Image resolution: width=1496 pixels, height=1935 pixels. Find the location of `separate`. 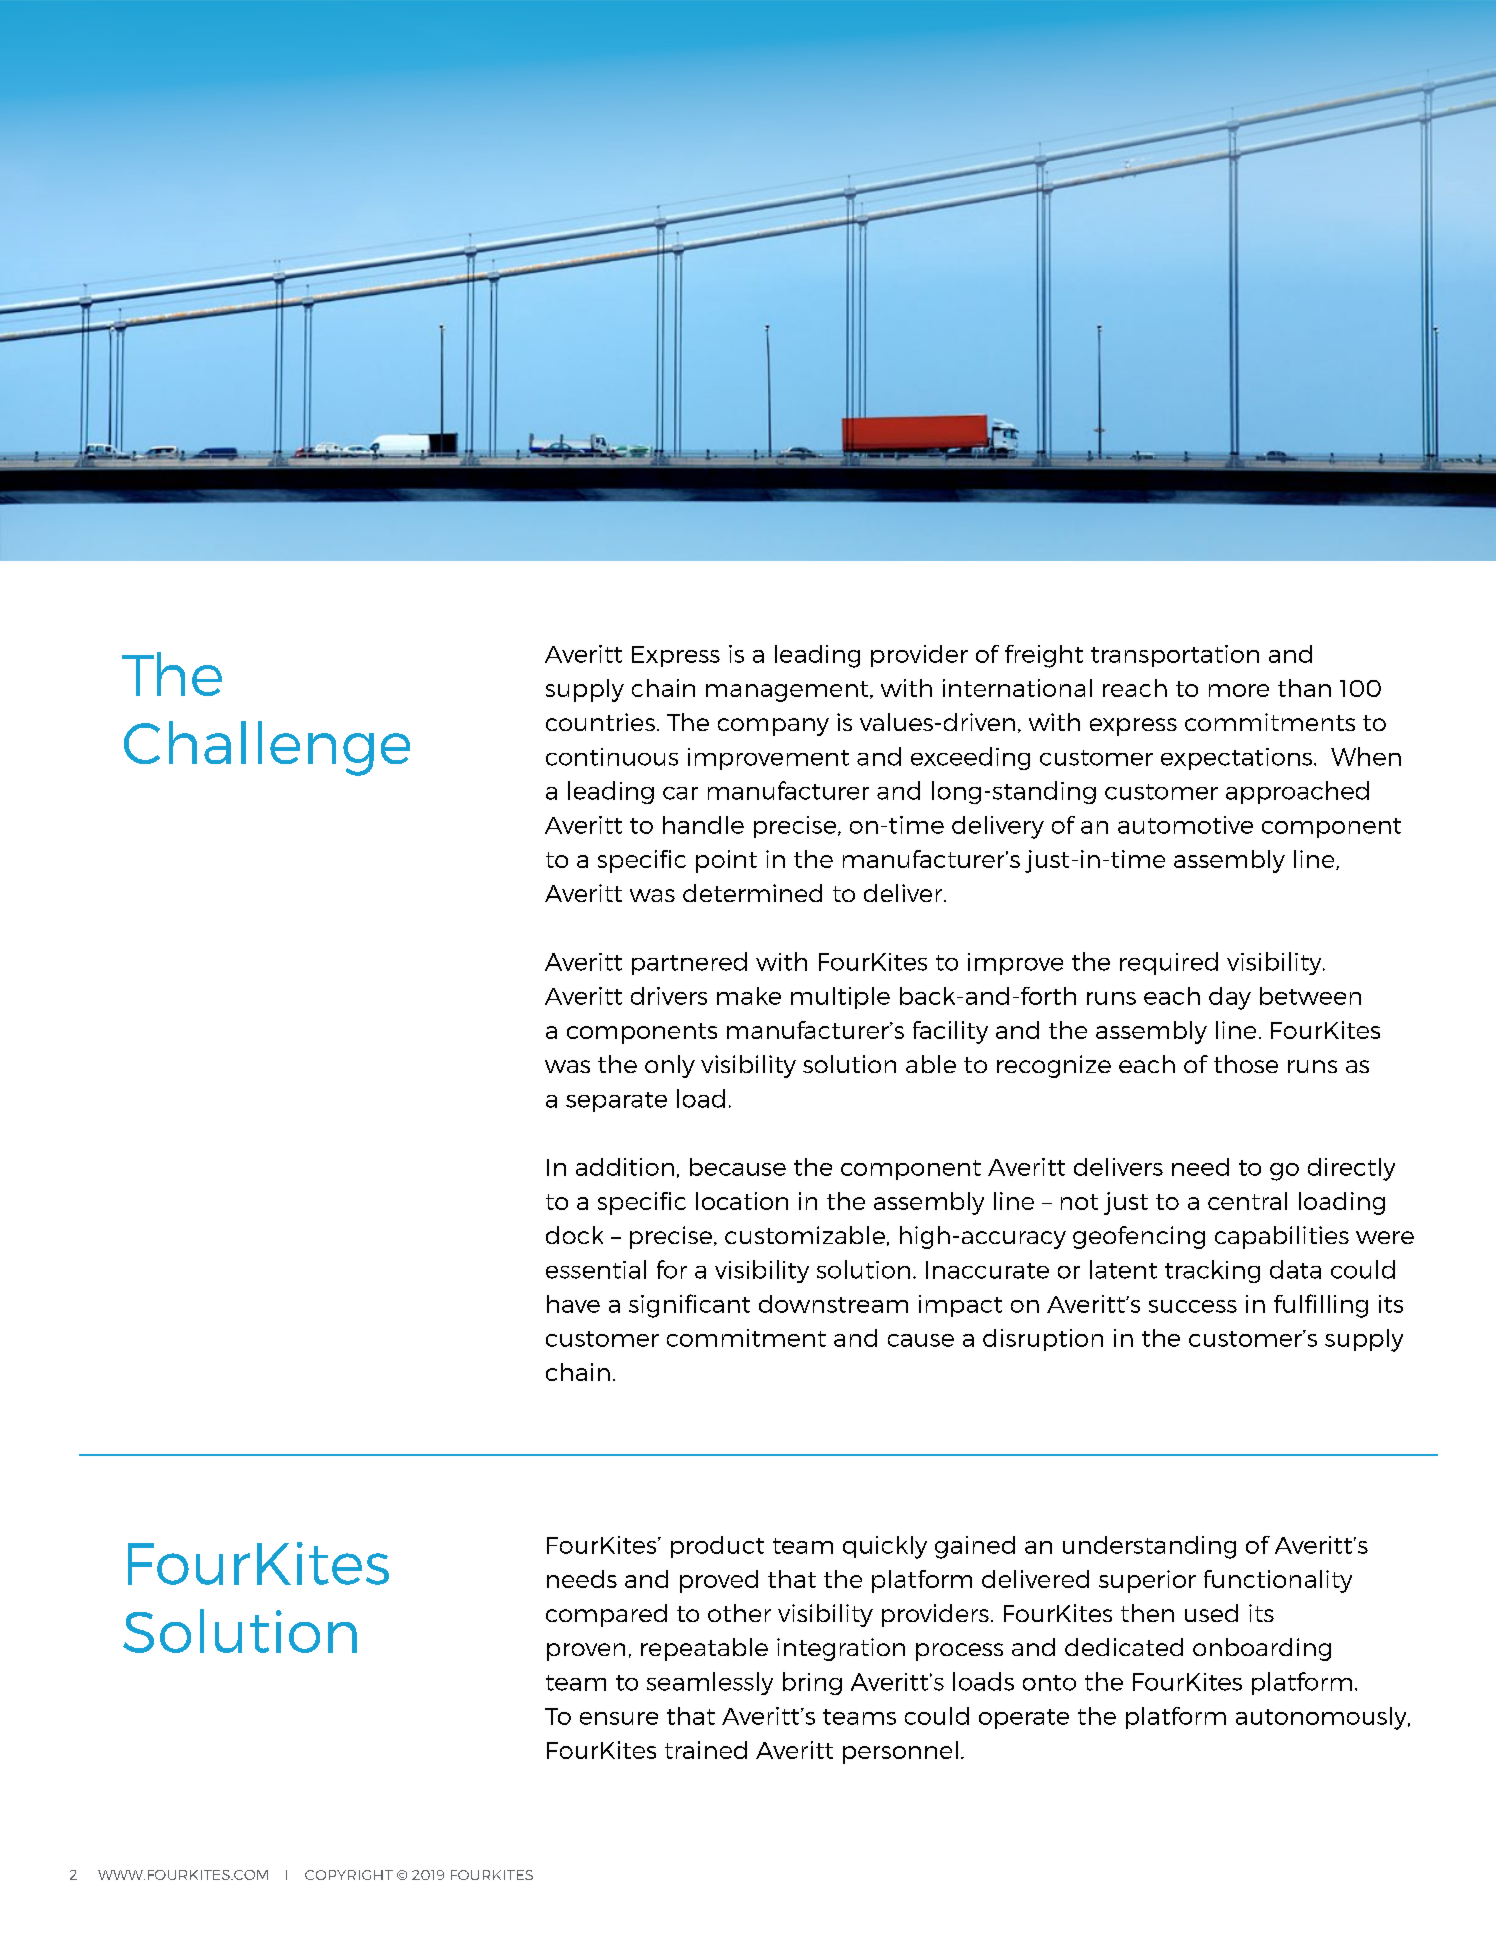

separate is located at coordinates (616, 1102).
